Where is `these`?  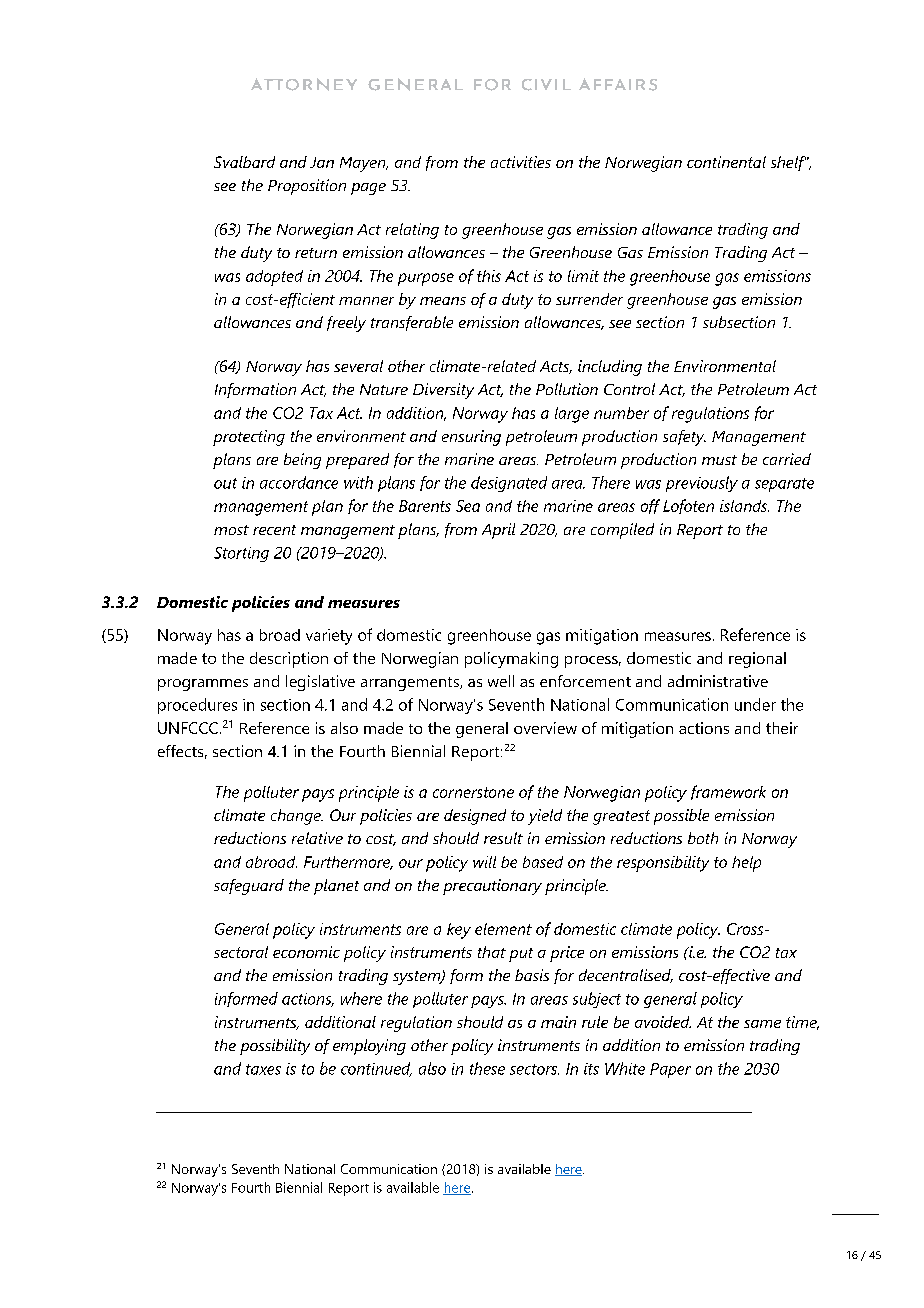
these is located at coordinates (487, 1068).
